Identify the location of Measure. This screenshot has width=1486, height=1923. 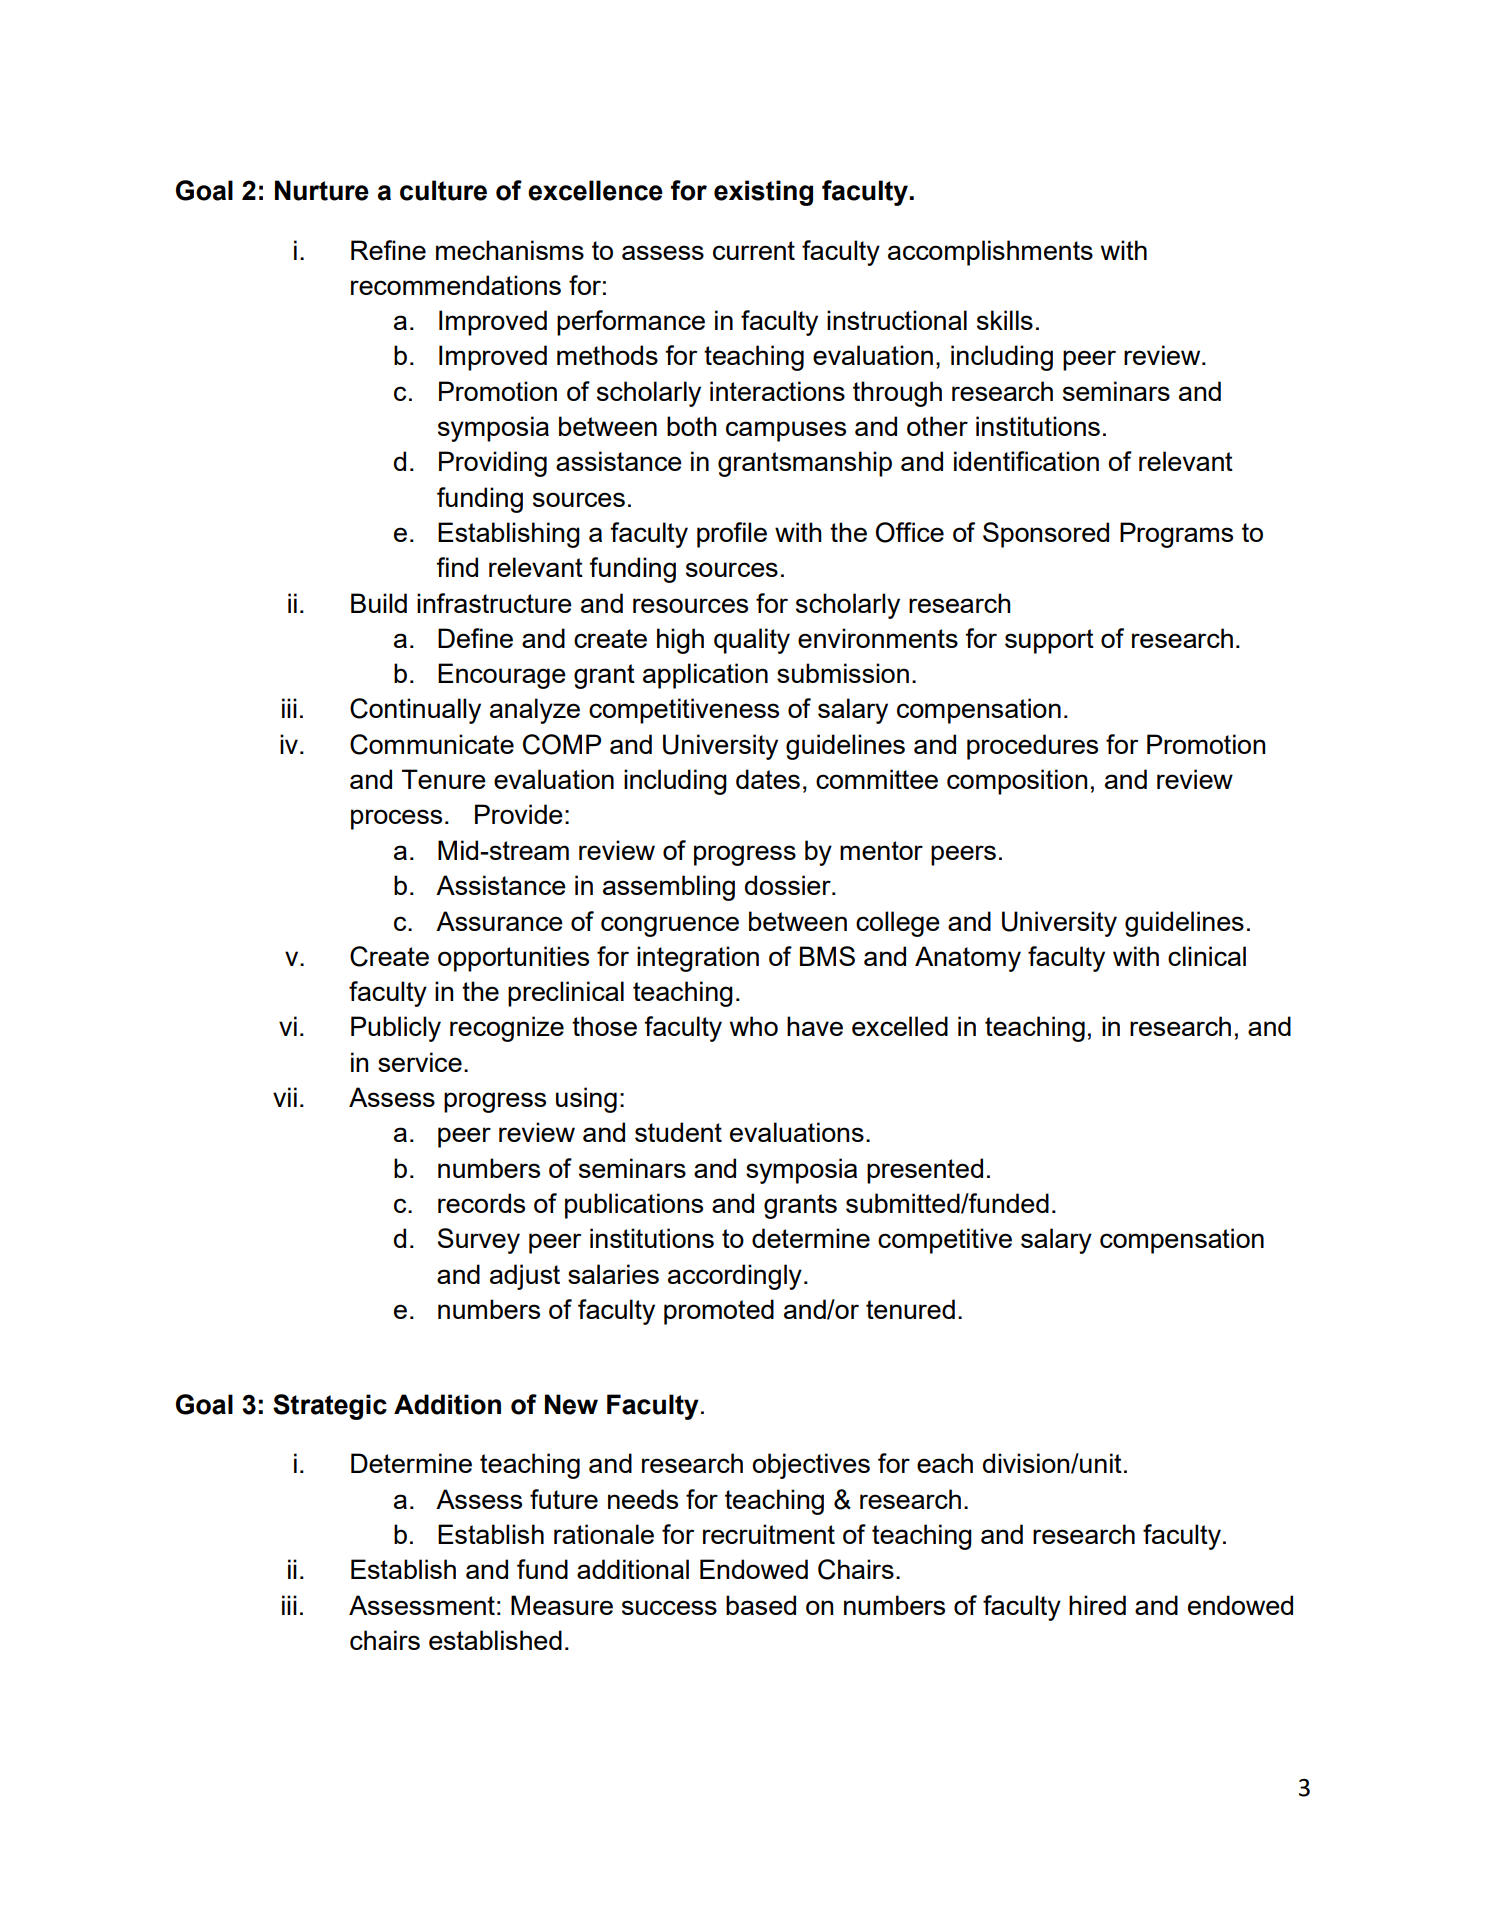
(562, 1605).
